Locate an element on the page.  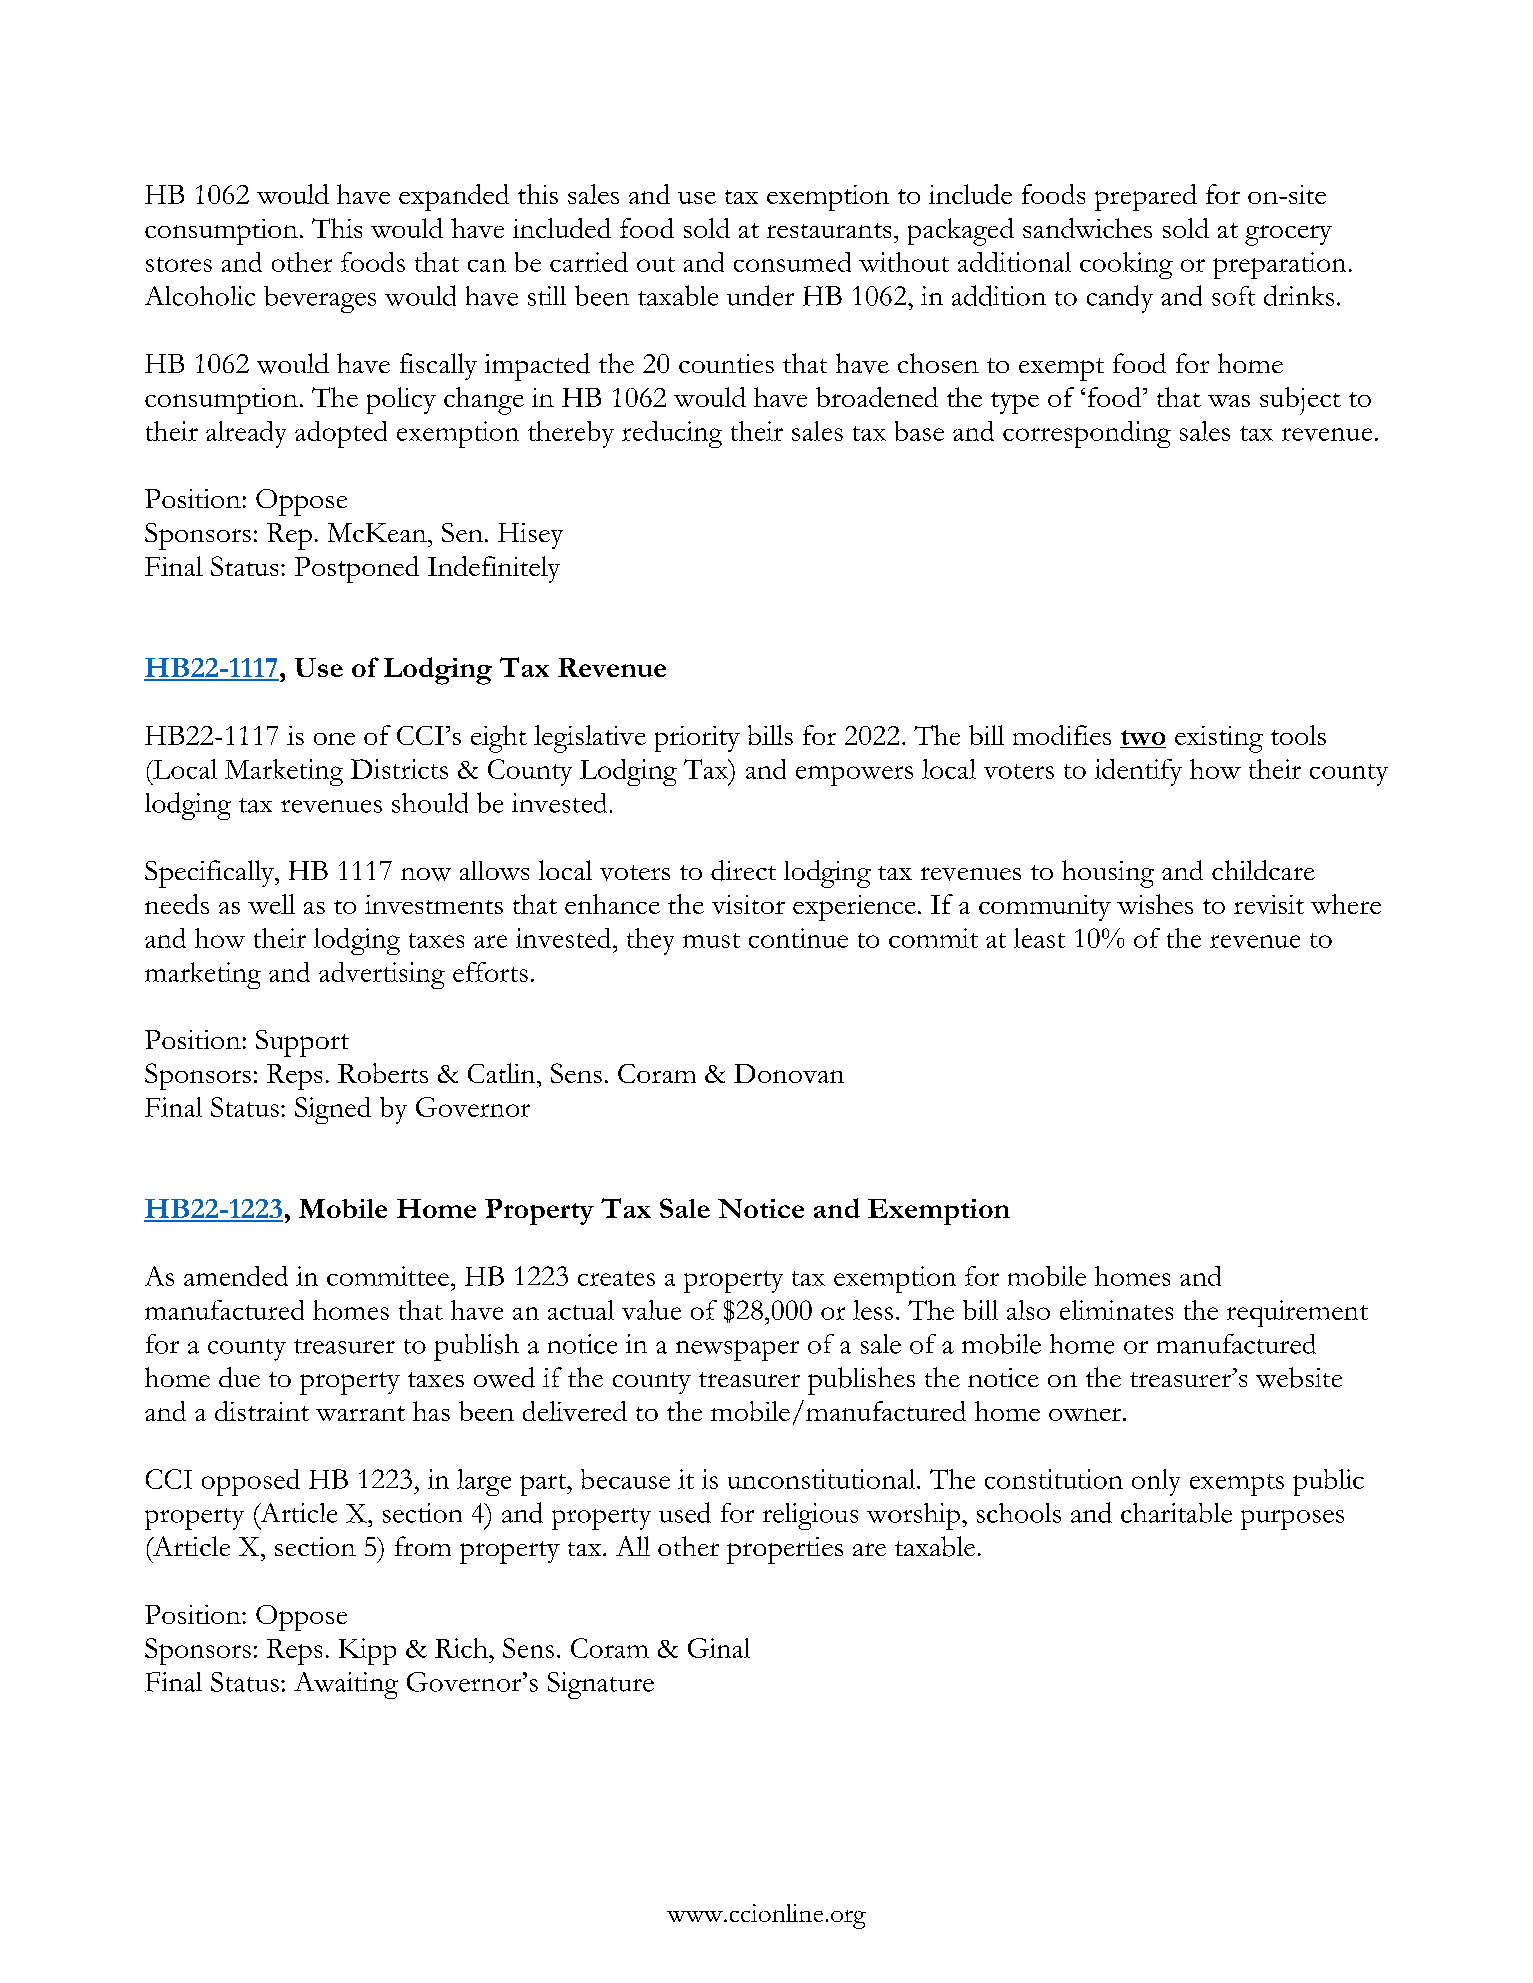
well is located at coordinates (271, 904).
